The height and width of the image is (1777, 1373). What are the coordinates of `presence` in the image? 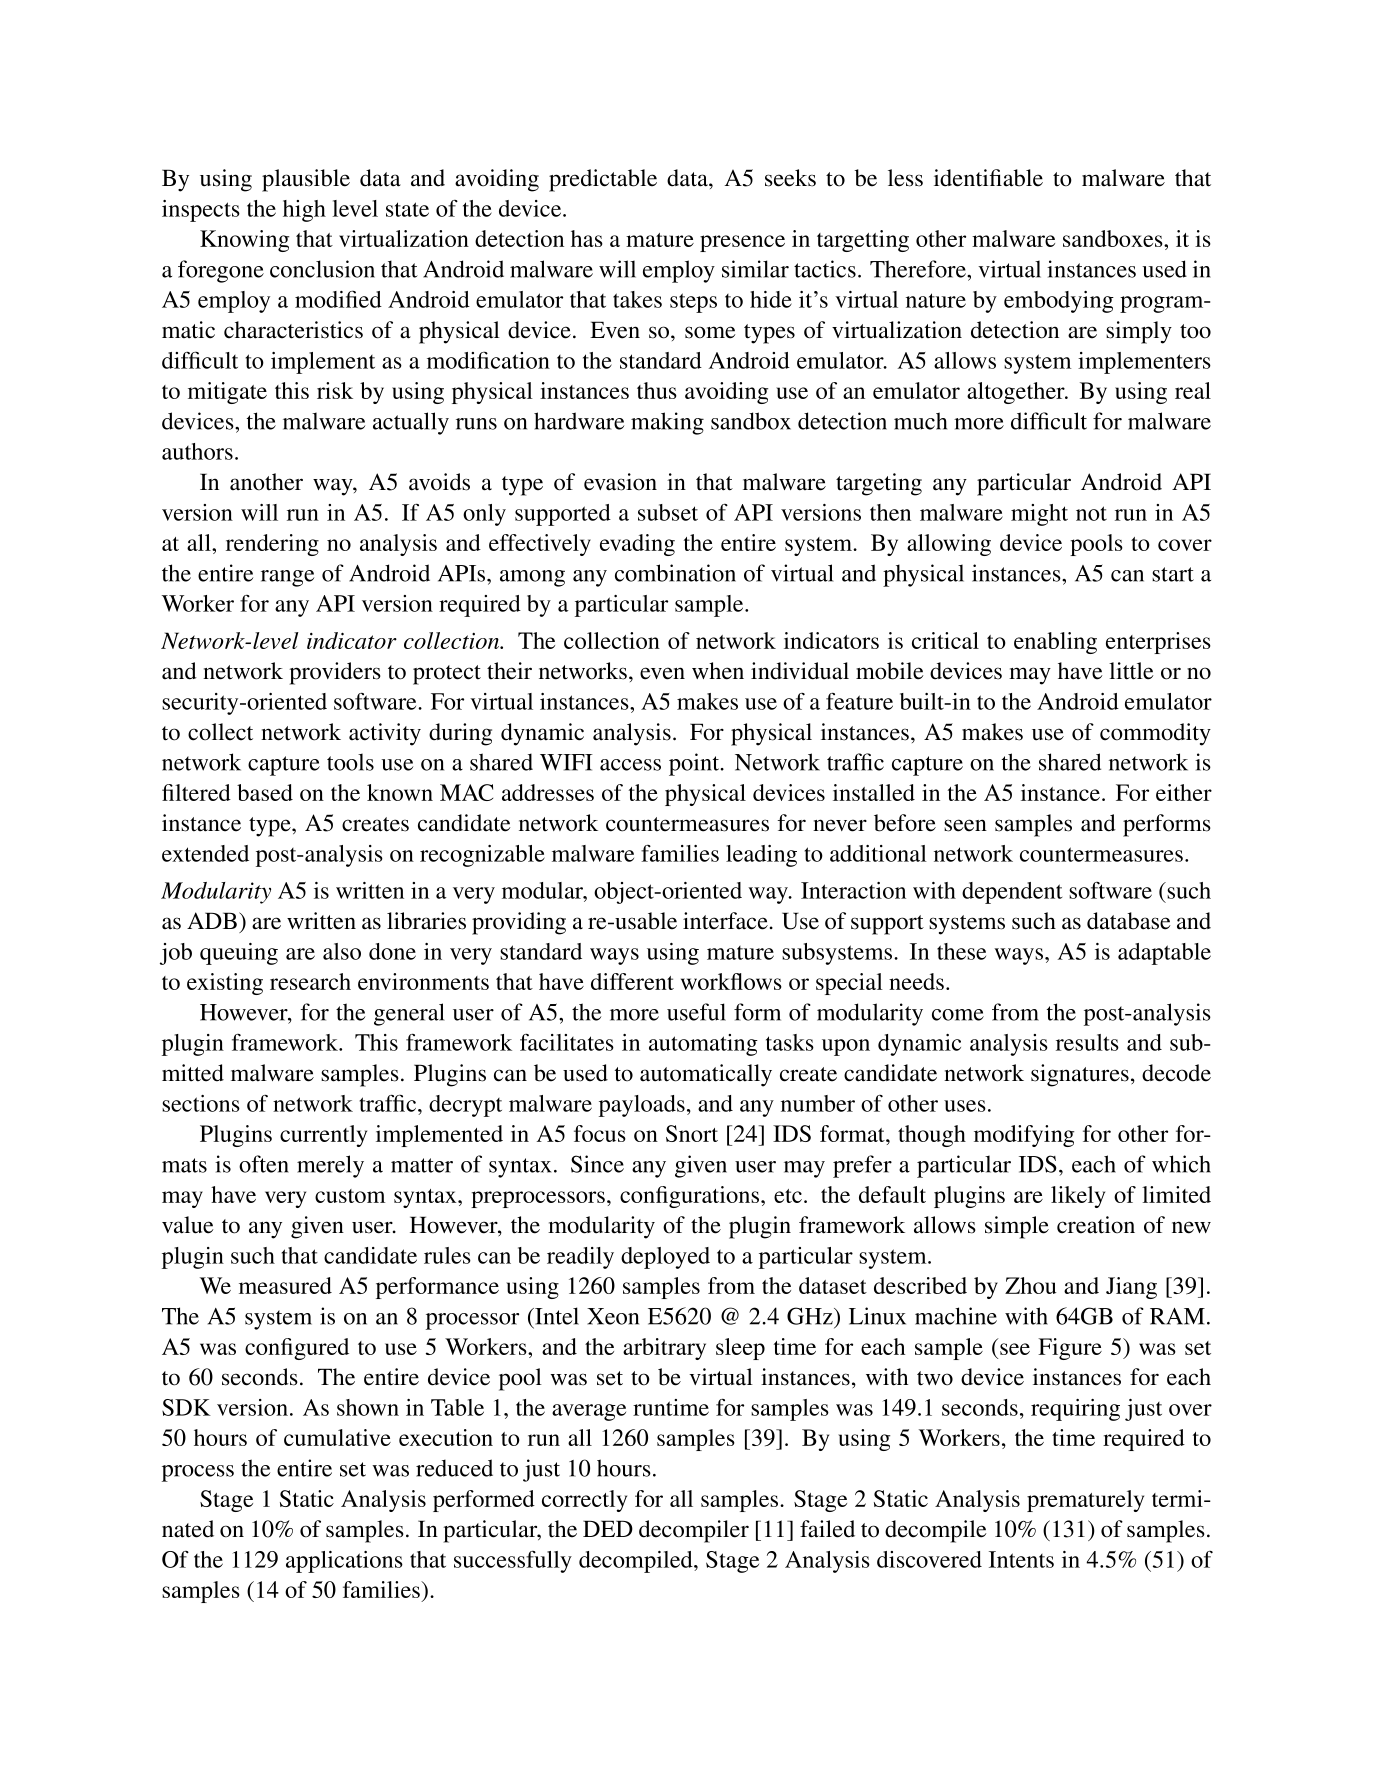 It's located at (742, 243).
